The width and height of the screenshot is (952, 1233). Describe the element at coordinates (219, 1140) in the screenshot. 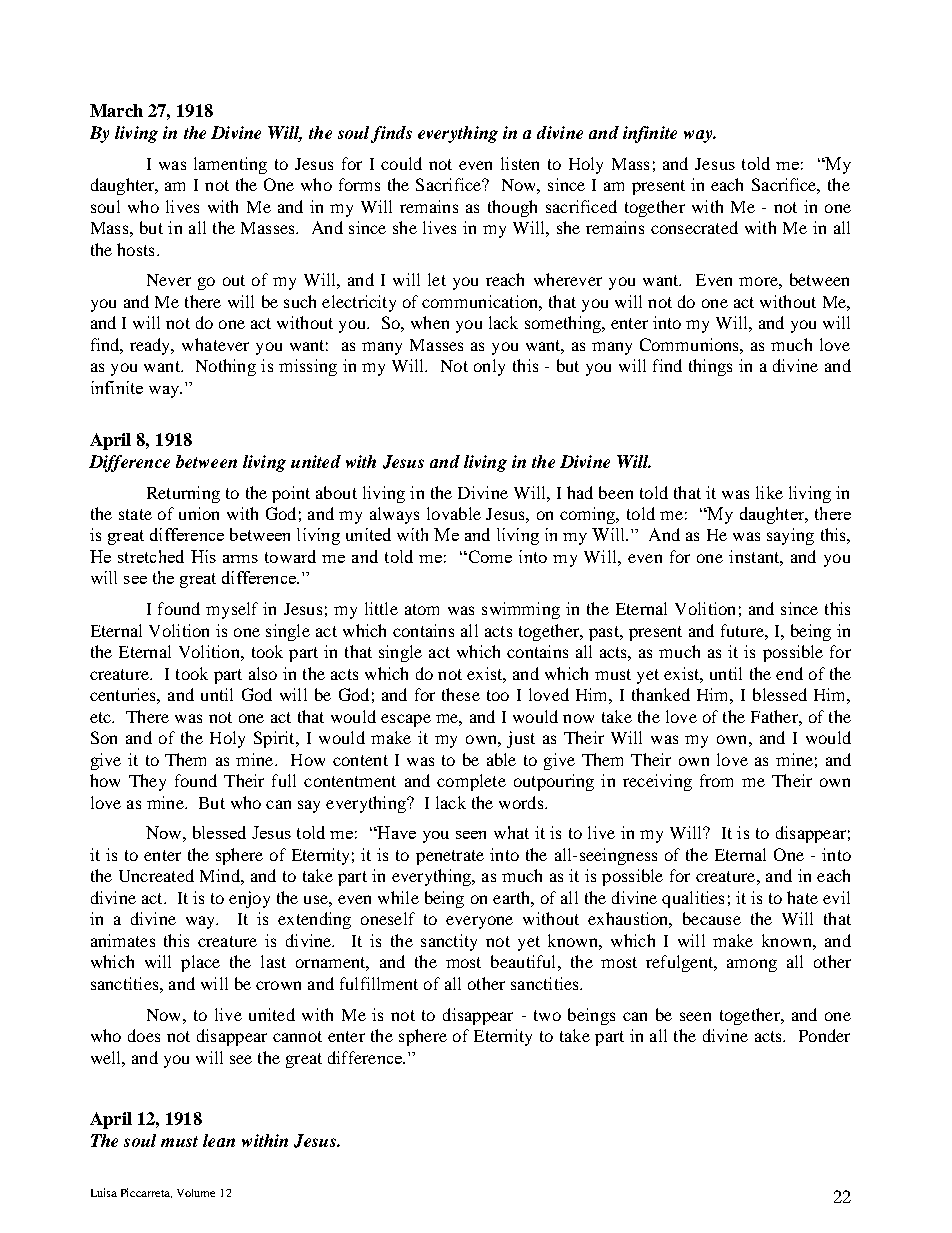

I see `lean` at that location.
